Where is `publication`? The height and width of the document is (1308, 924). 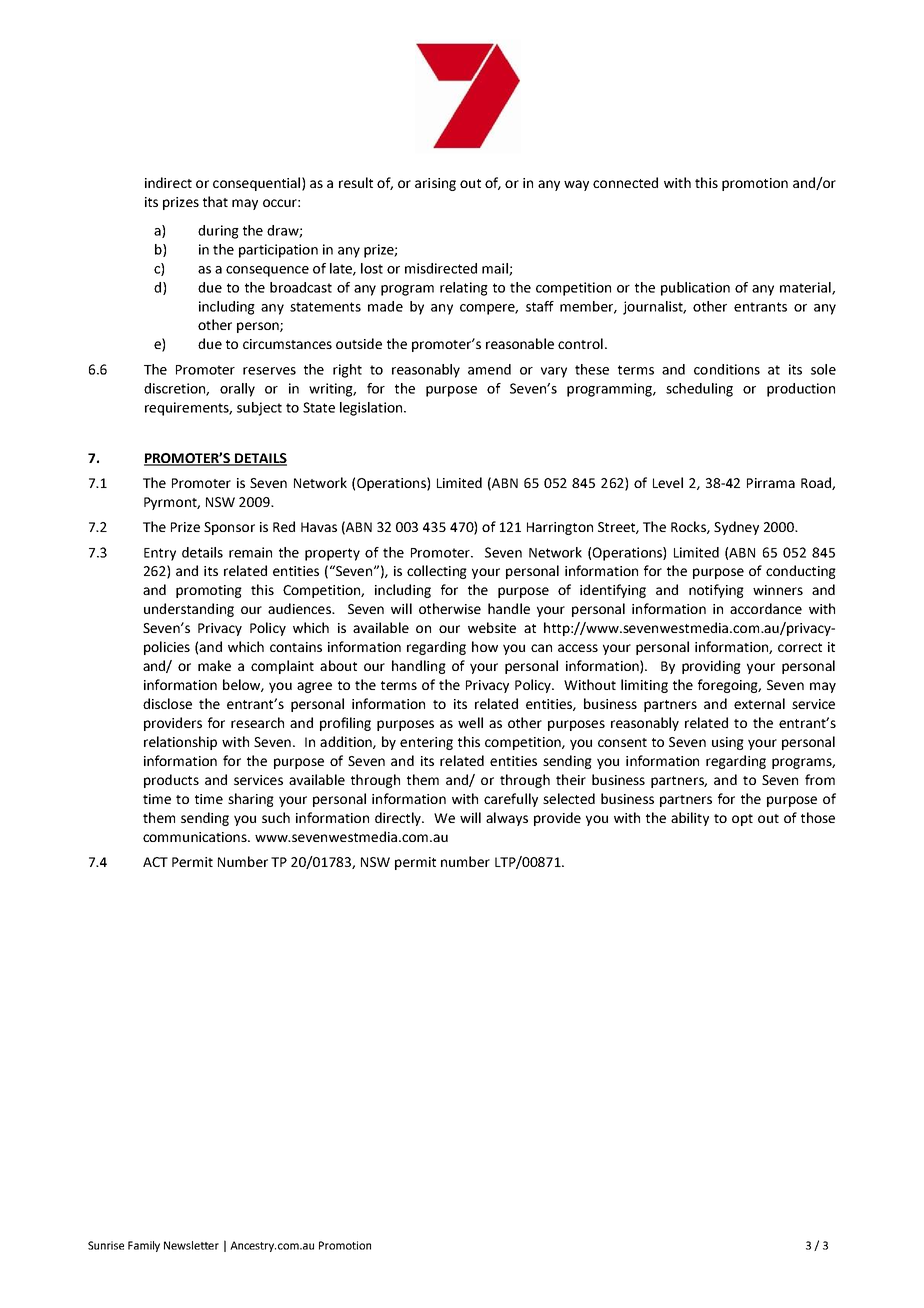
publication is located at coordinates (695, 289).
